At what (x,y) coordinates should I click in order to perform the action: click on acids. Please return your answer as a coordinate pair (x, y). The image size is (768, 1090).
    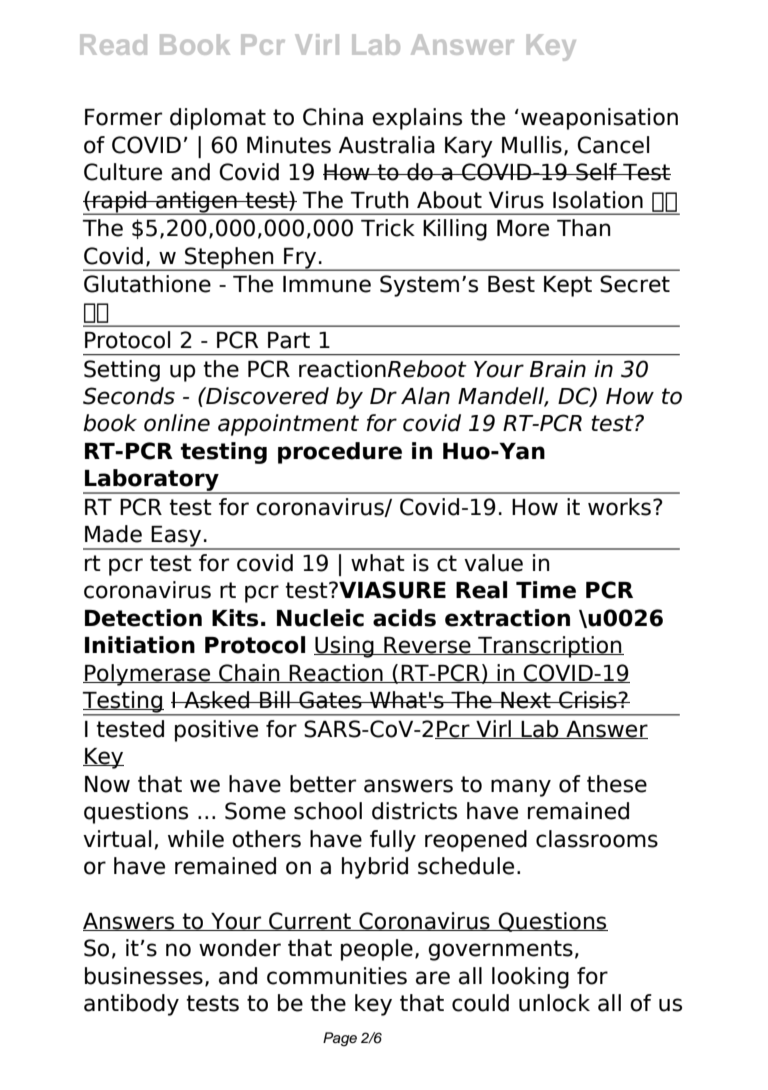
    Looking at the image, I should click on (404, 618).
